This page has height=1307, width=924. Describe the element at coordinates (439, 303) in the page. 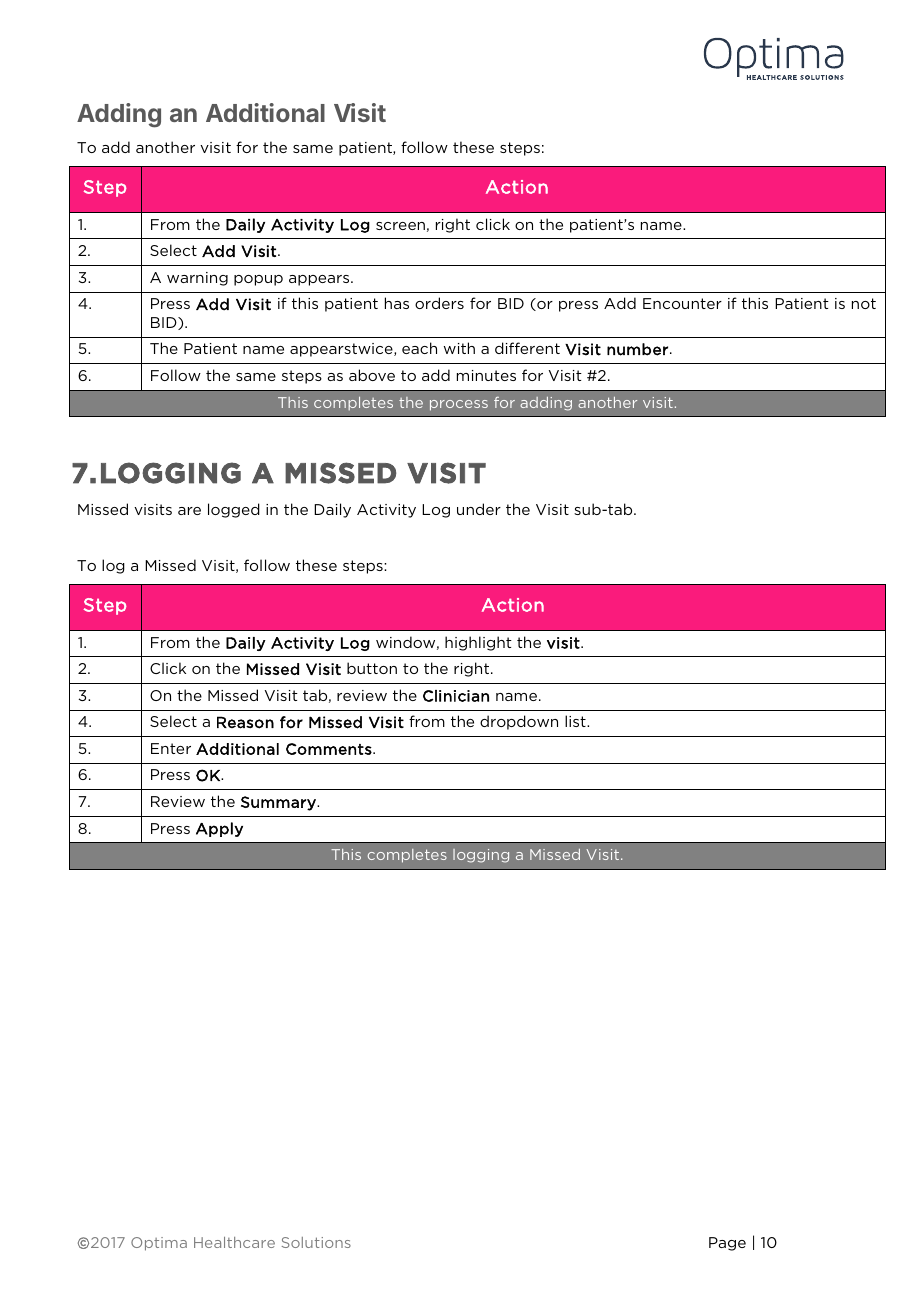

I see `orders` at that location.
